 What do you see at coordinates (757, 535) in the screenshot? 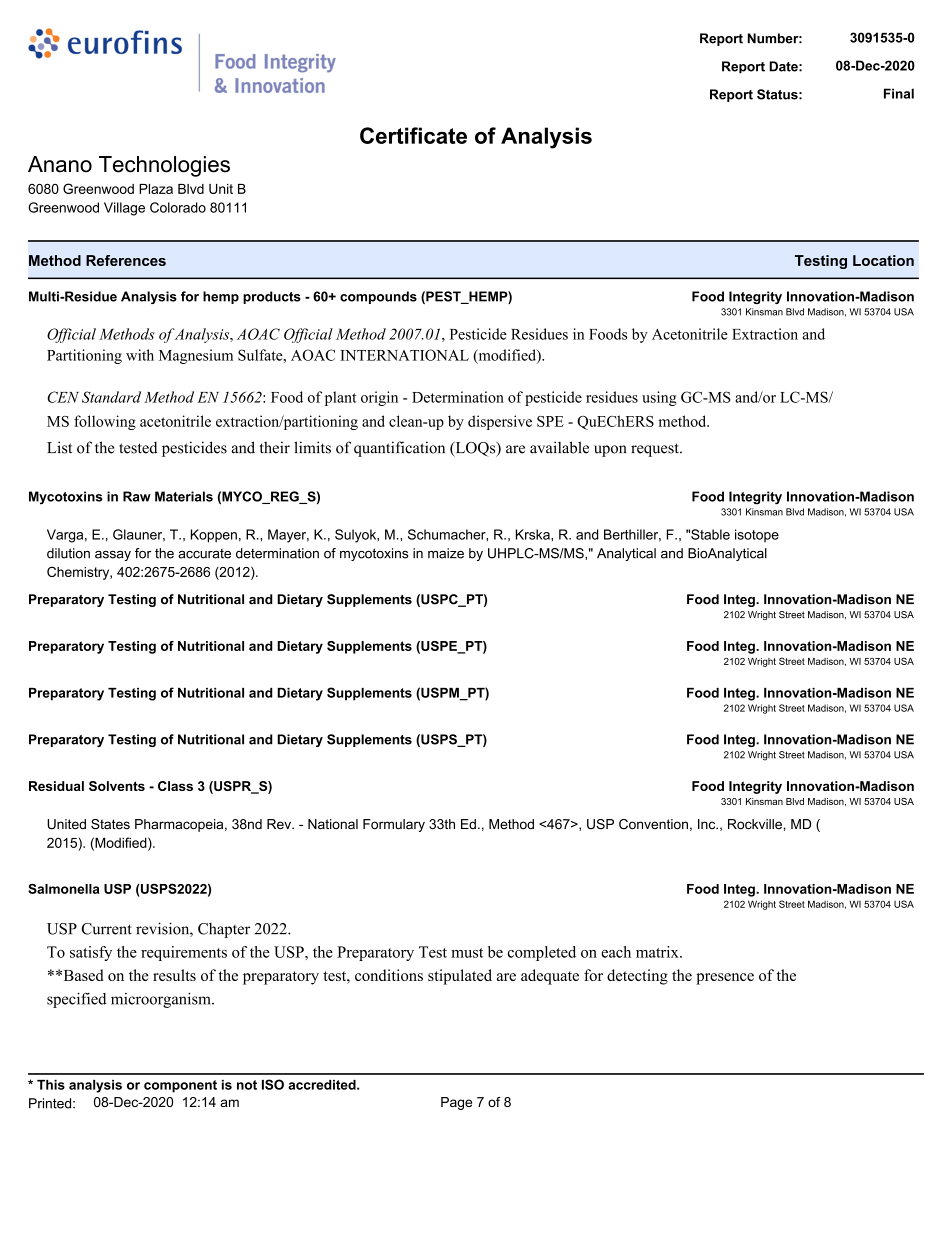
I see `isotope` at bounding box center [757, 535].
